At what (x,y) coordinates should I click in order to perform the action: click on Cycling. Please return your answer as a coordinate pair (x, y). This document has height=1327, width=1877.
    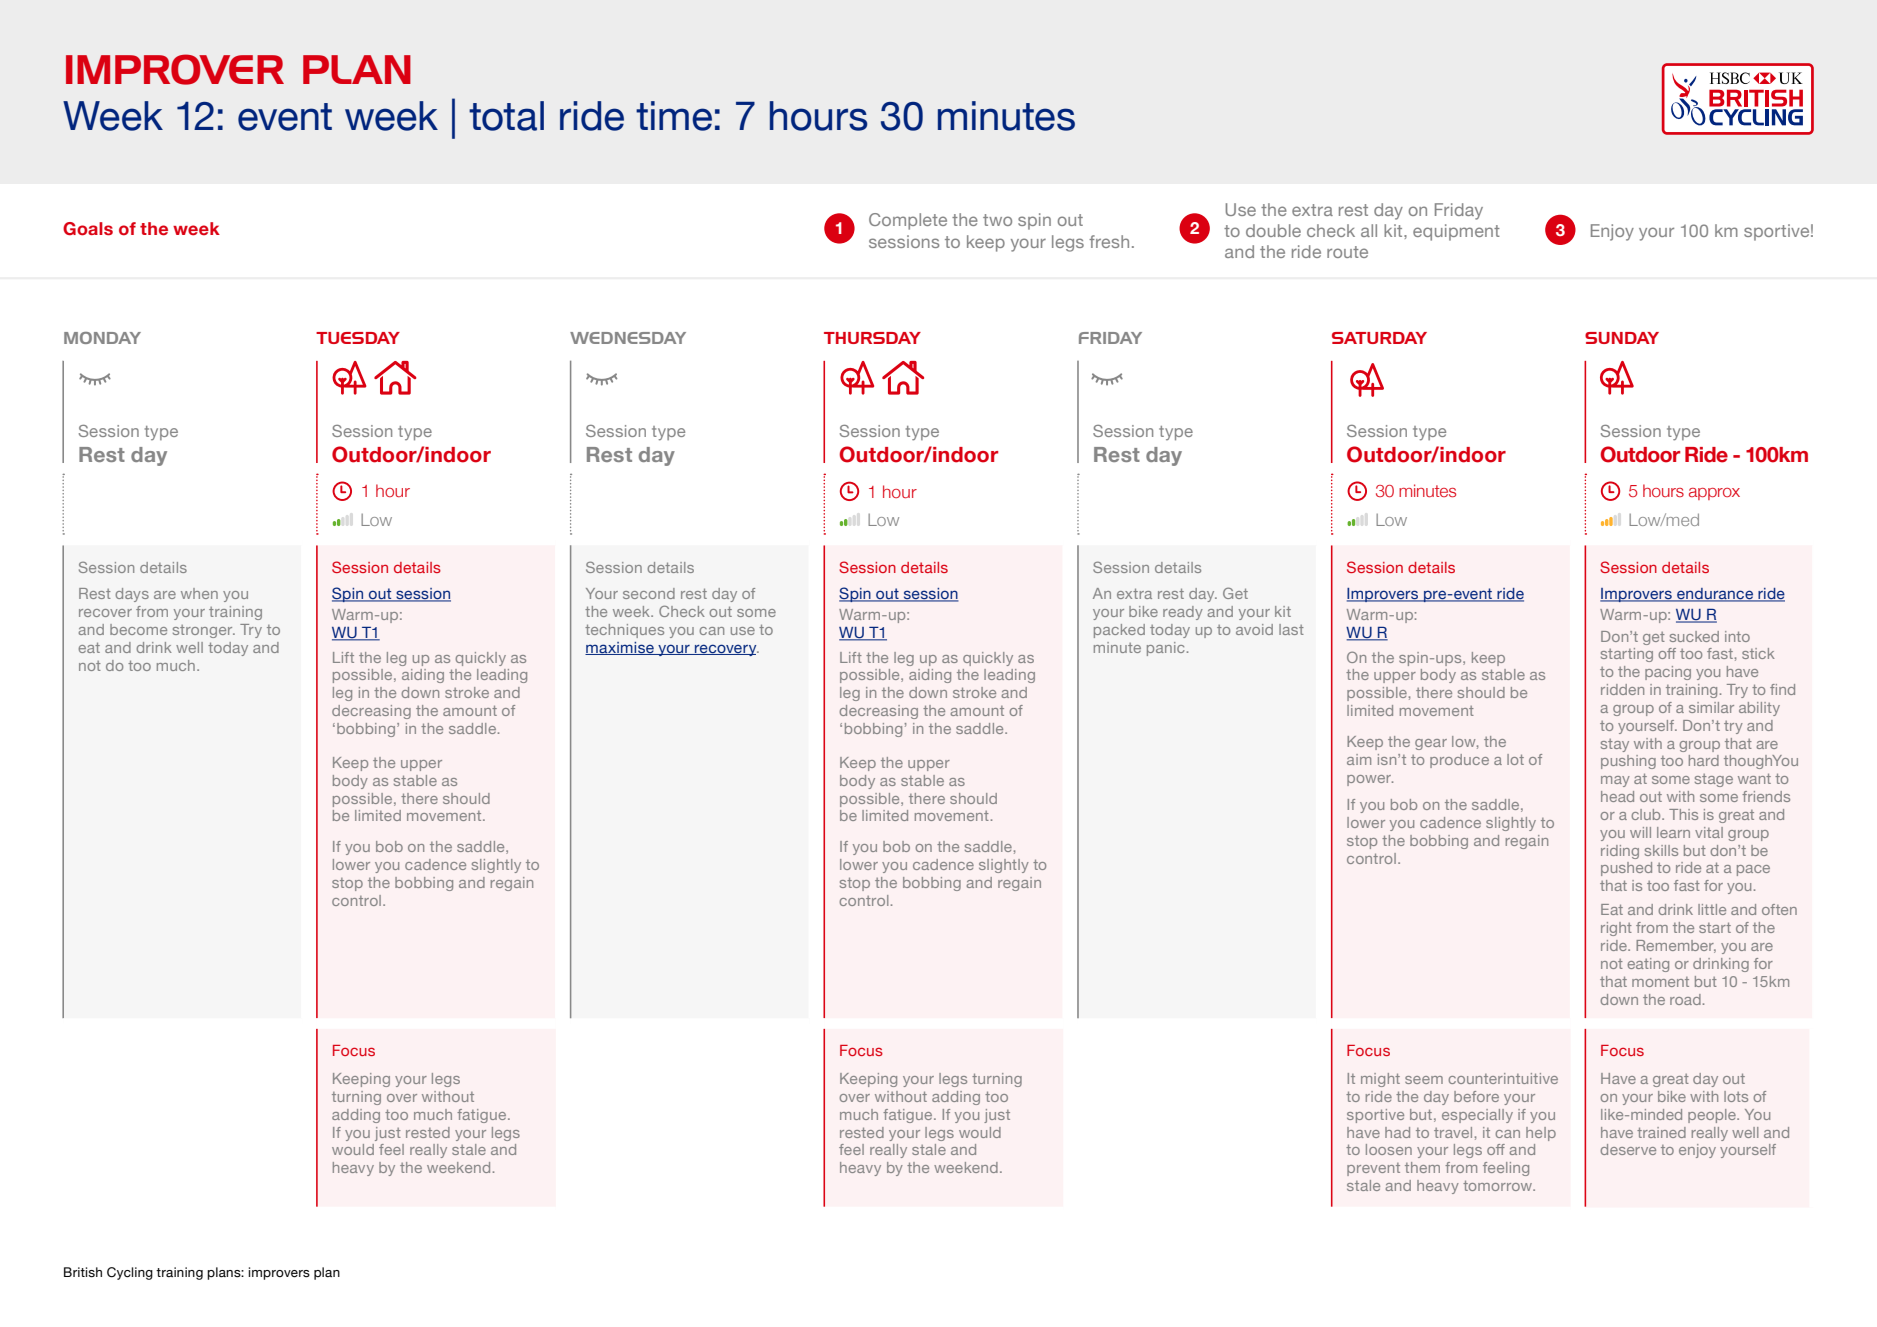
    Looking at the image, I should click on (130, 1273).
